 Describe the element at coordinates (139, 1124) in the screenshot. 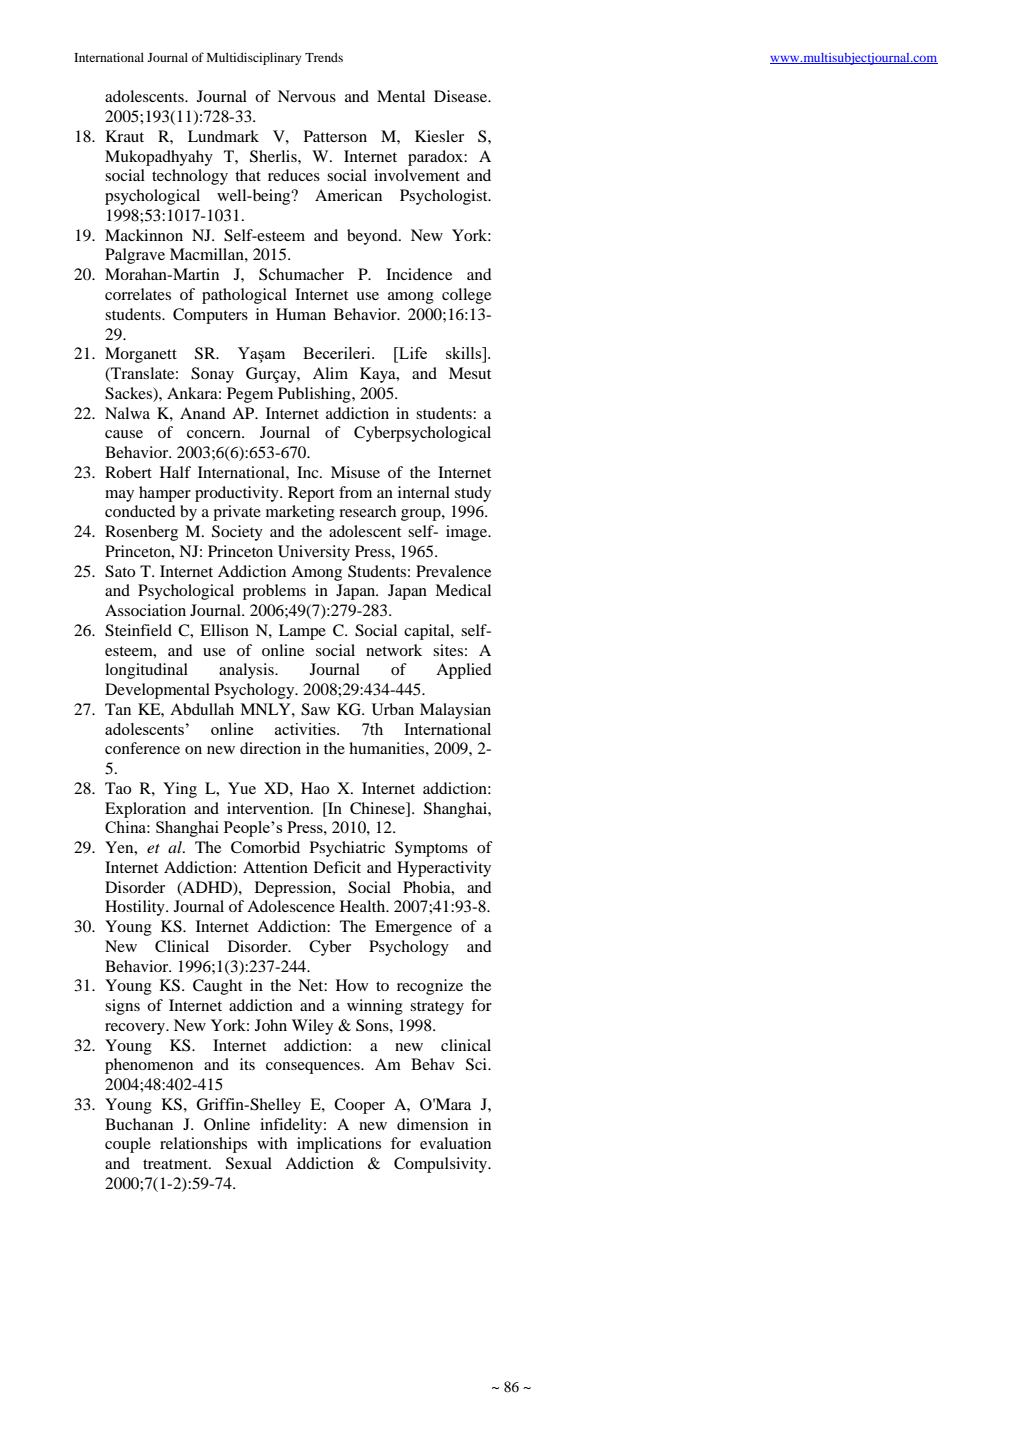

I see `Buchanan` at that location.
